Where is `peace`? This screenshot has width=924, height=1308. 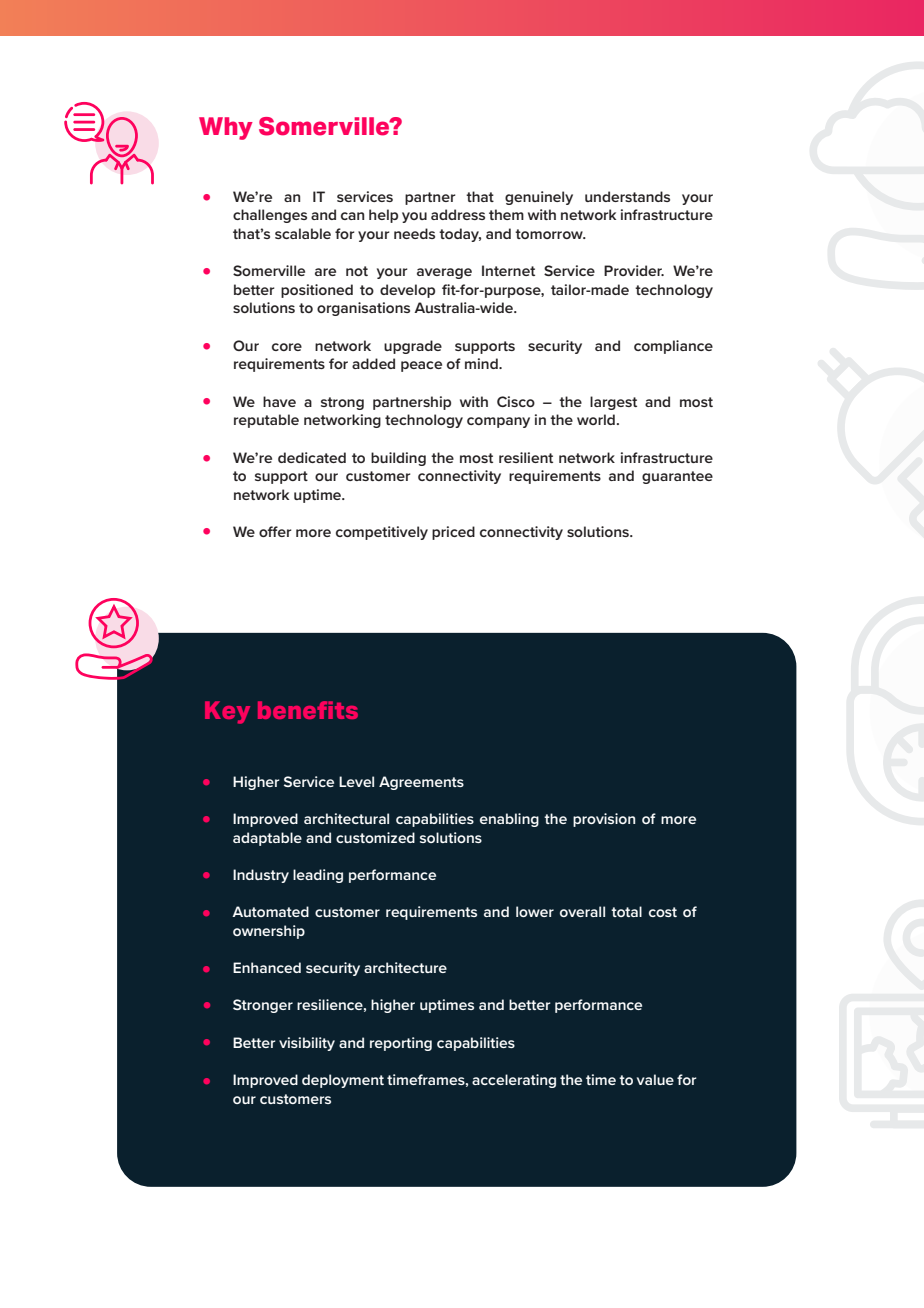 peace is located at coordinates (421, 366).
